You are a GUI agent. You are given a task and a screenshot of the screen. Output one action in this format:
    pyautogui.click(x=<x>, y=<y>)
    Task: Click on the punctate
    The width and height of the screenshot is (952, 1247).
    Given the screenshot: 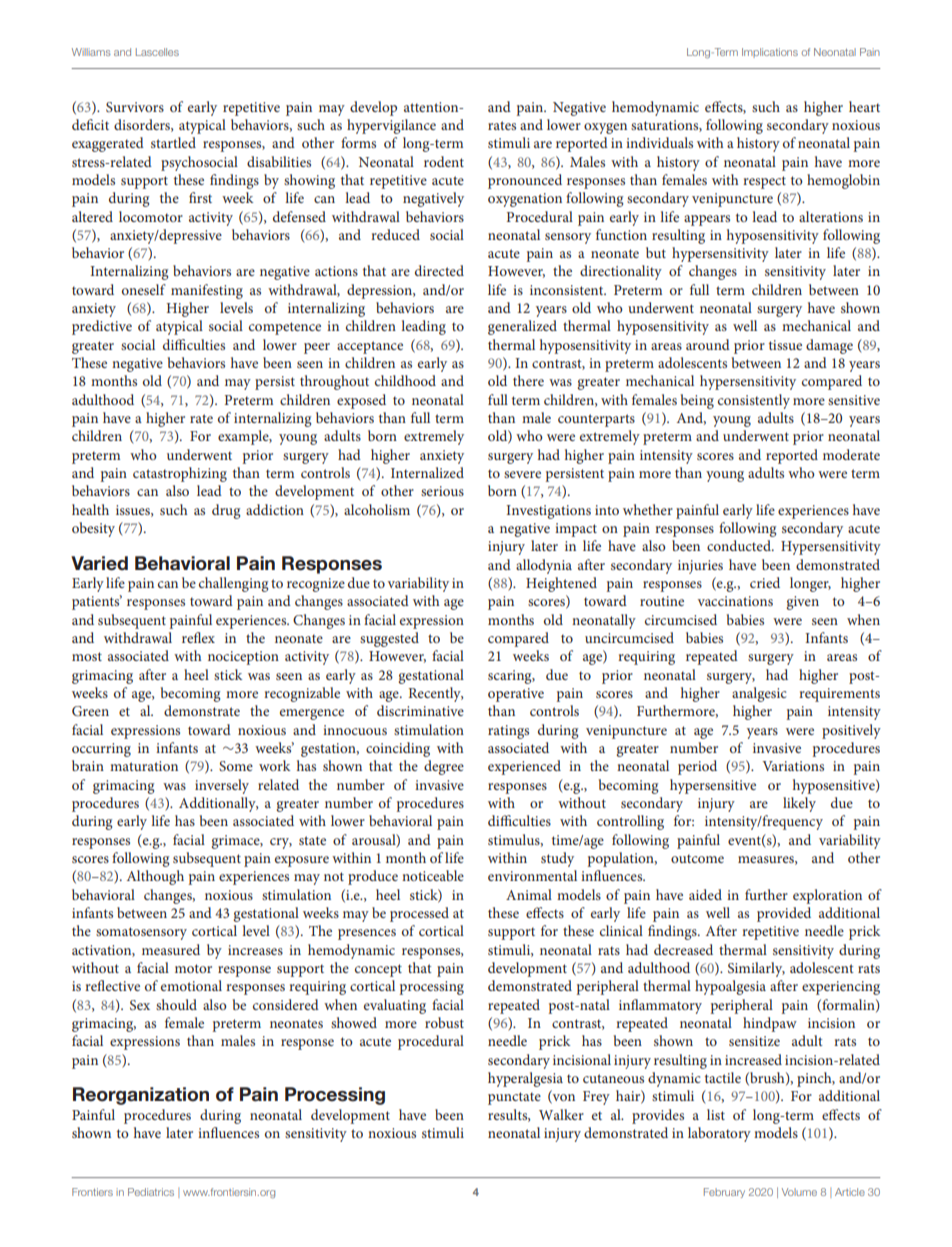 What is the action you would take?
    pyautogui.click(x=514, y=1098)
